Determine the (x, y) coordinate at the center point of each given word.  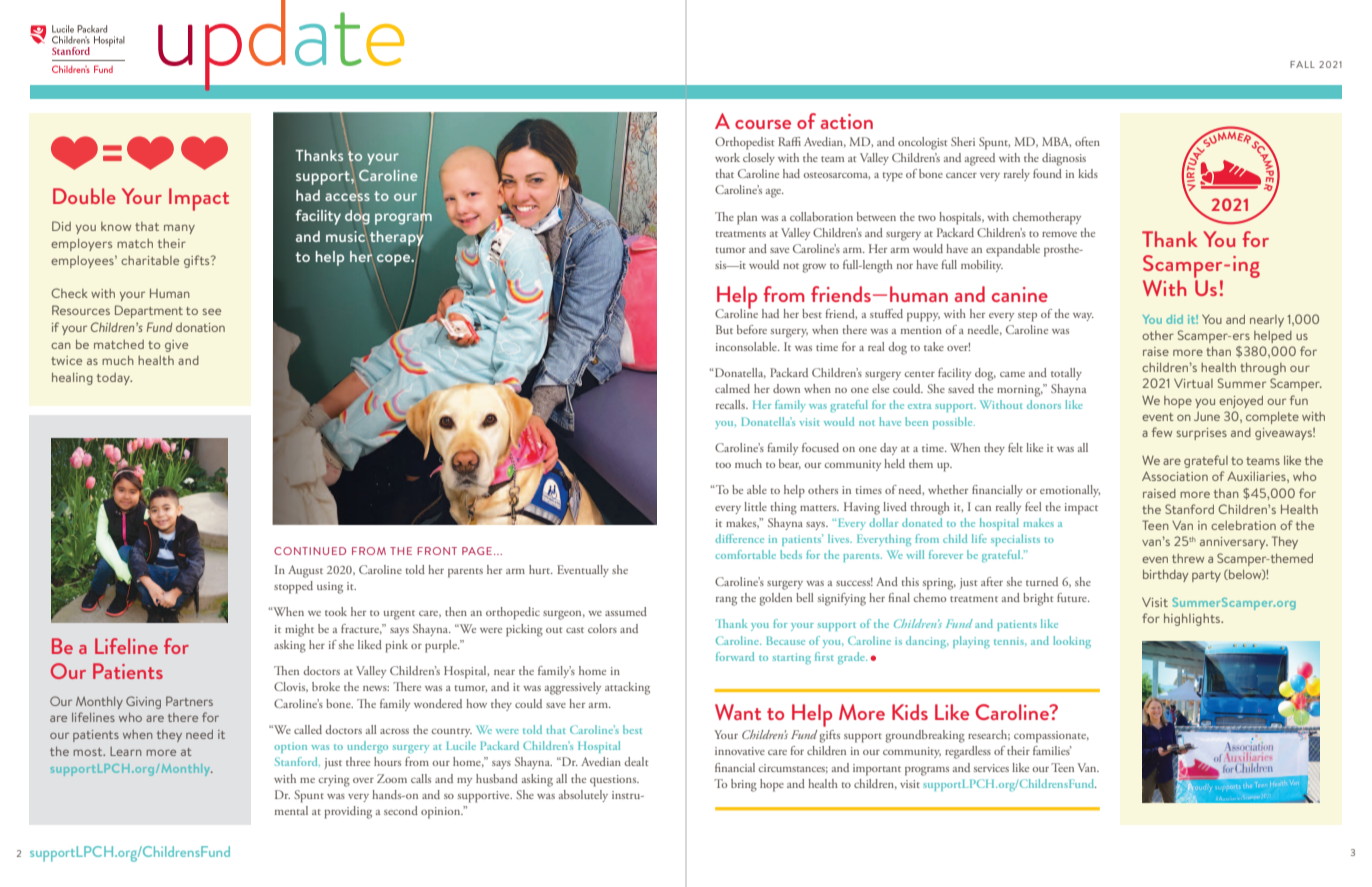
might (299, 630)
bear (790, 464)
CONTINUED (310, 551)
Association (1175, 476)
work (727, 157)
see (211, 311)
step (1027, 317)
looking (1072, 642)
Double (84, 196)
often (1087, 141)
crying (334, 781)
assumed (626, 611)
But (724, 329)
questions (614, 781)
